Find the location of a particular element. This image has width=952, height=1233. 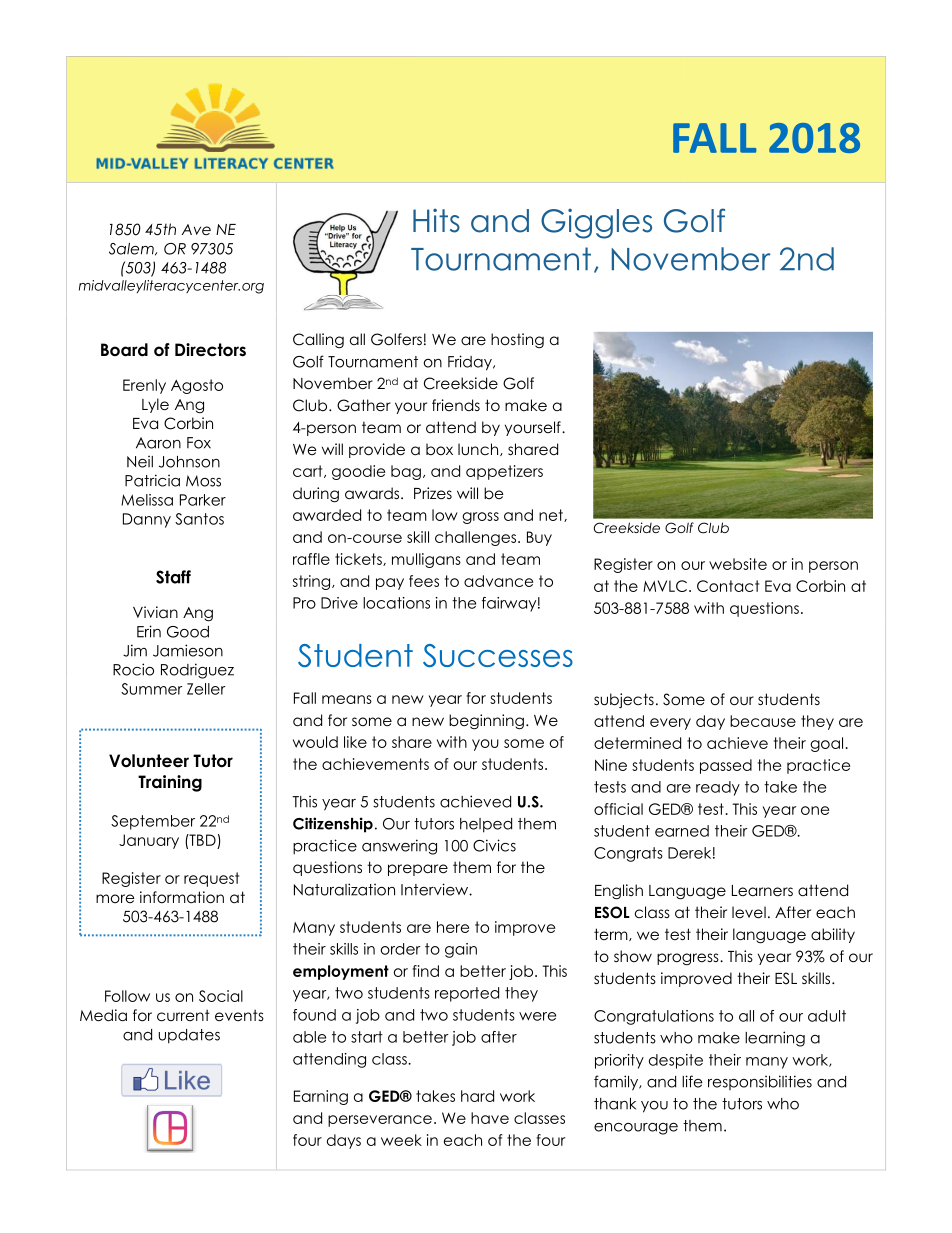

Giggles is located at coordinates (596, 223).
